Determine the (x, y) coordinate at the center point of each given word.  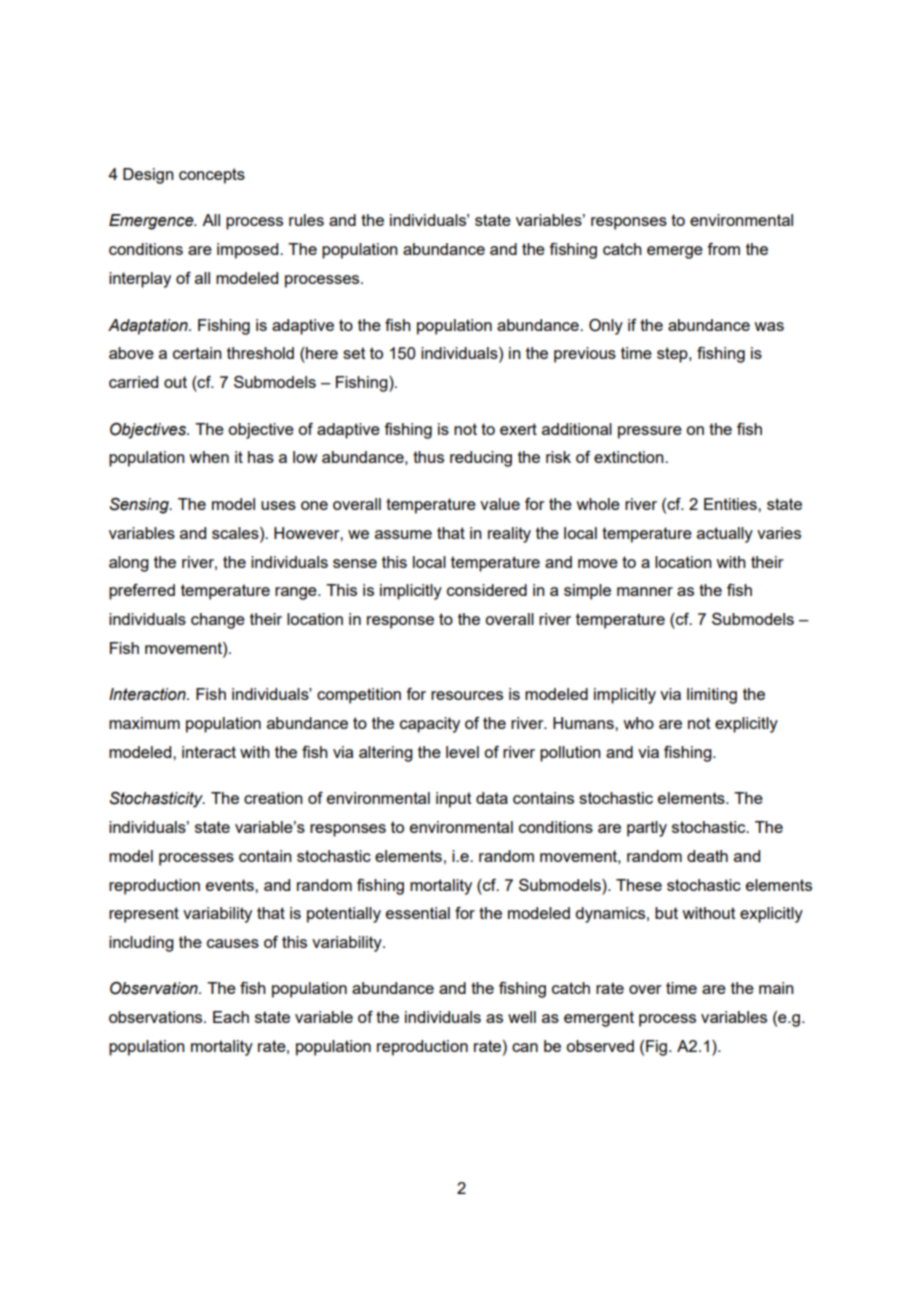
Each (231, 1017)
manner (645, 591)
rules (306, 220)
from (723, 249)
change (218, 621)
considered (487, 590)
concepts (212, 176)
